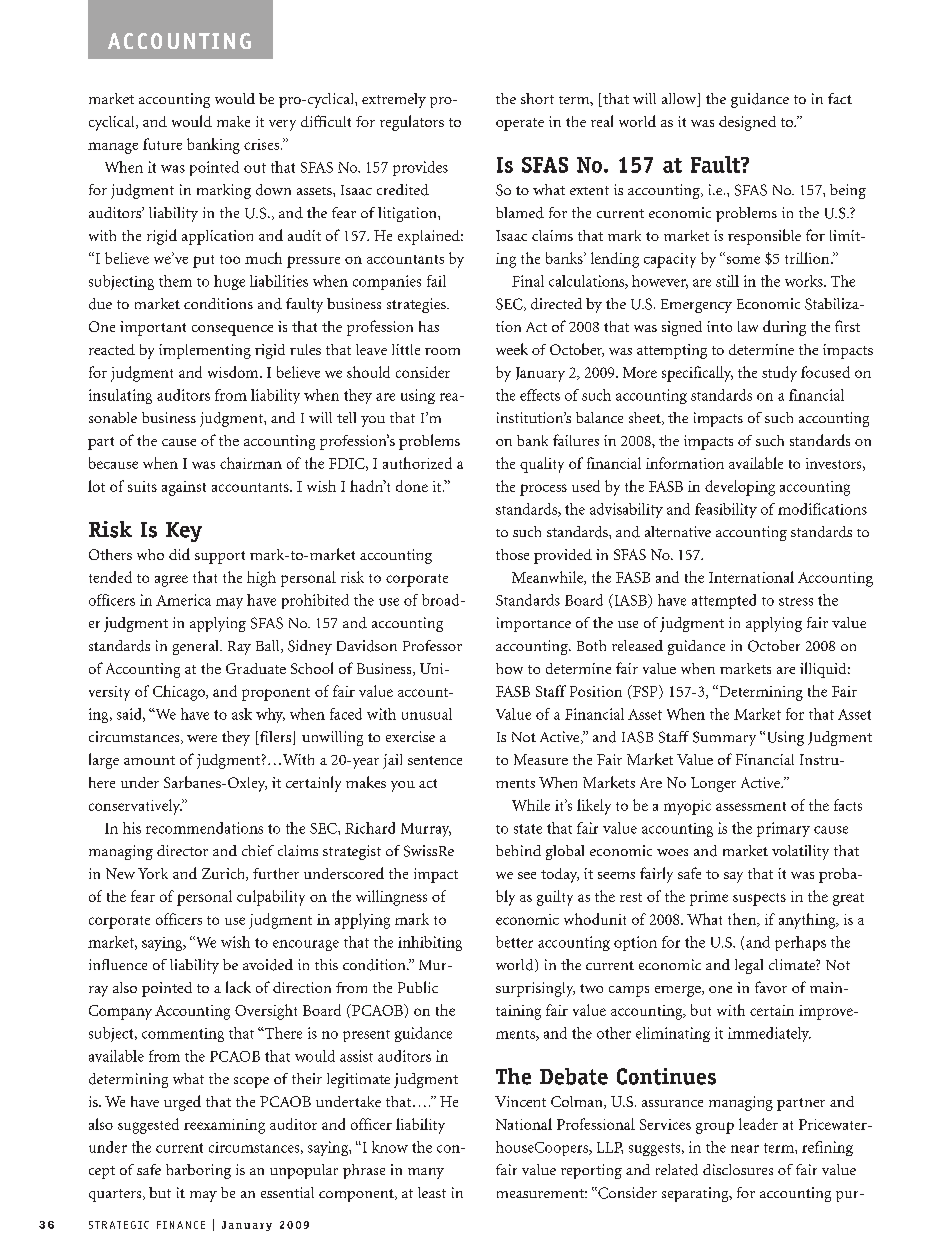 Image resolution: width=952 pixels, height=1260 pixels. What do you see at coordinates (514, 942) in the screenshot?
I see `better` at bounding box center [514, 942].
